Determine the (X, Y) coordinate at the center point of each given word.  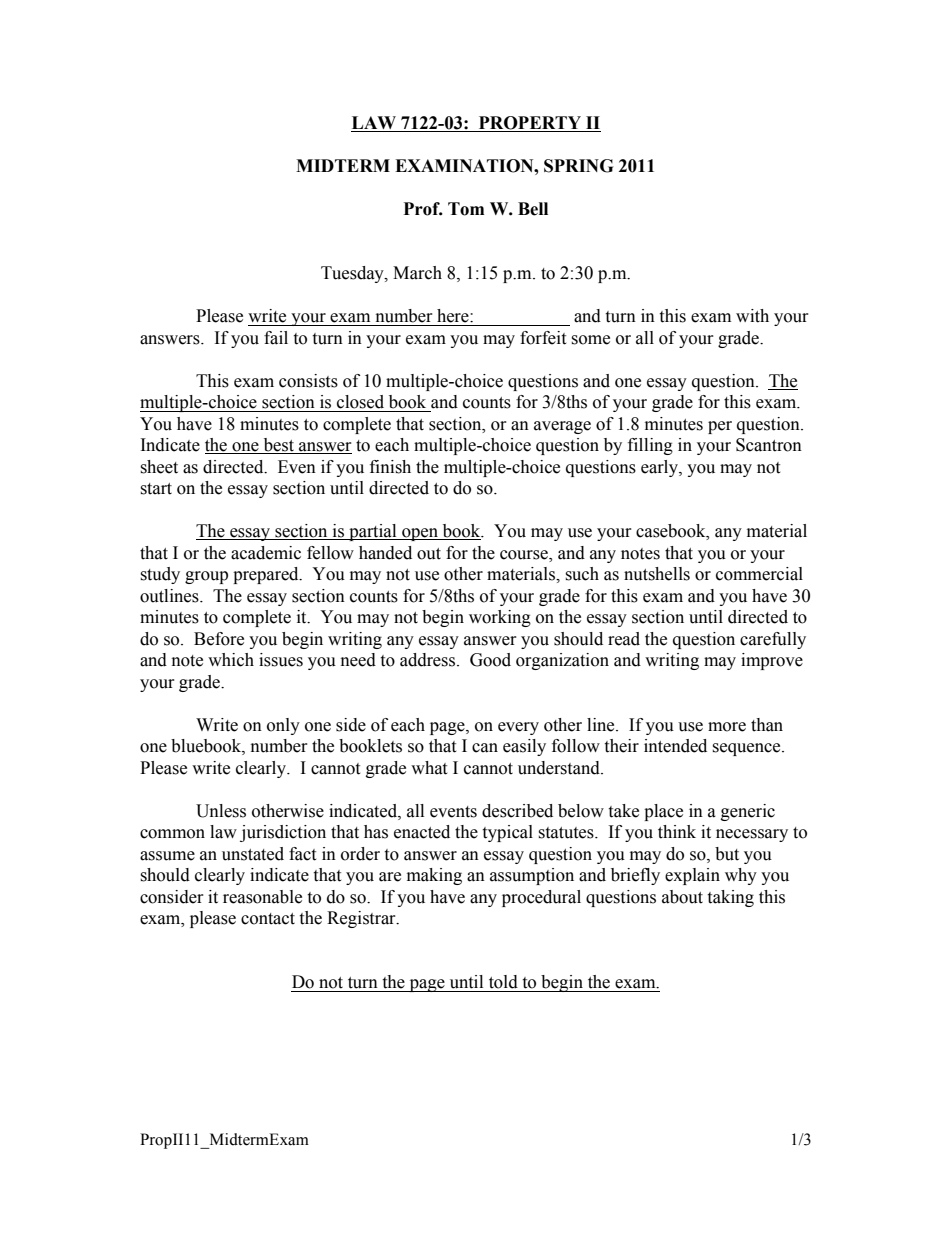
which (231, 660)
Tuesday (353, 274)
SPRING (578, 166)
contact (268, 919)
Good (490, 660)
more (727, 727)
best (278, 446)
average (562, 427)
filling (650, 446)
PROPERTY (530, 124)
